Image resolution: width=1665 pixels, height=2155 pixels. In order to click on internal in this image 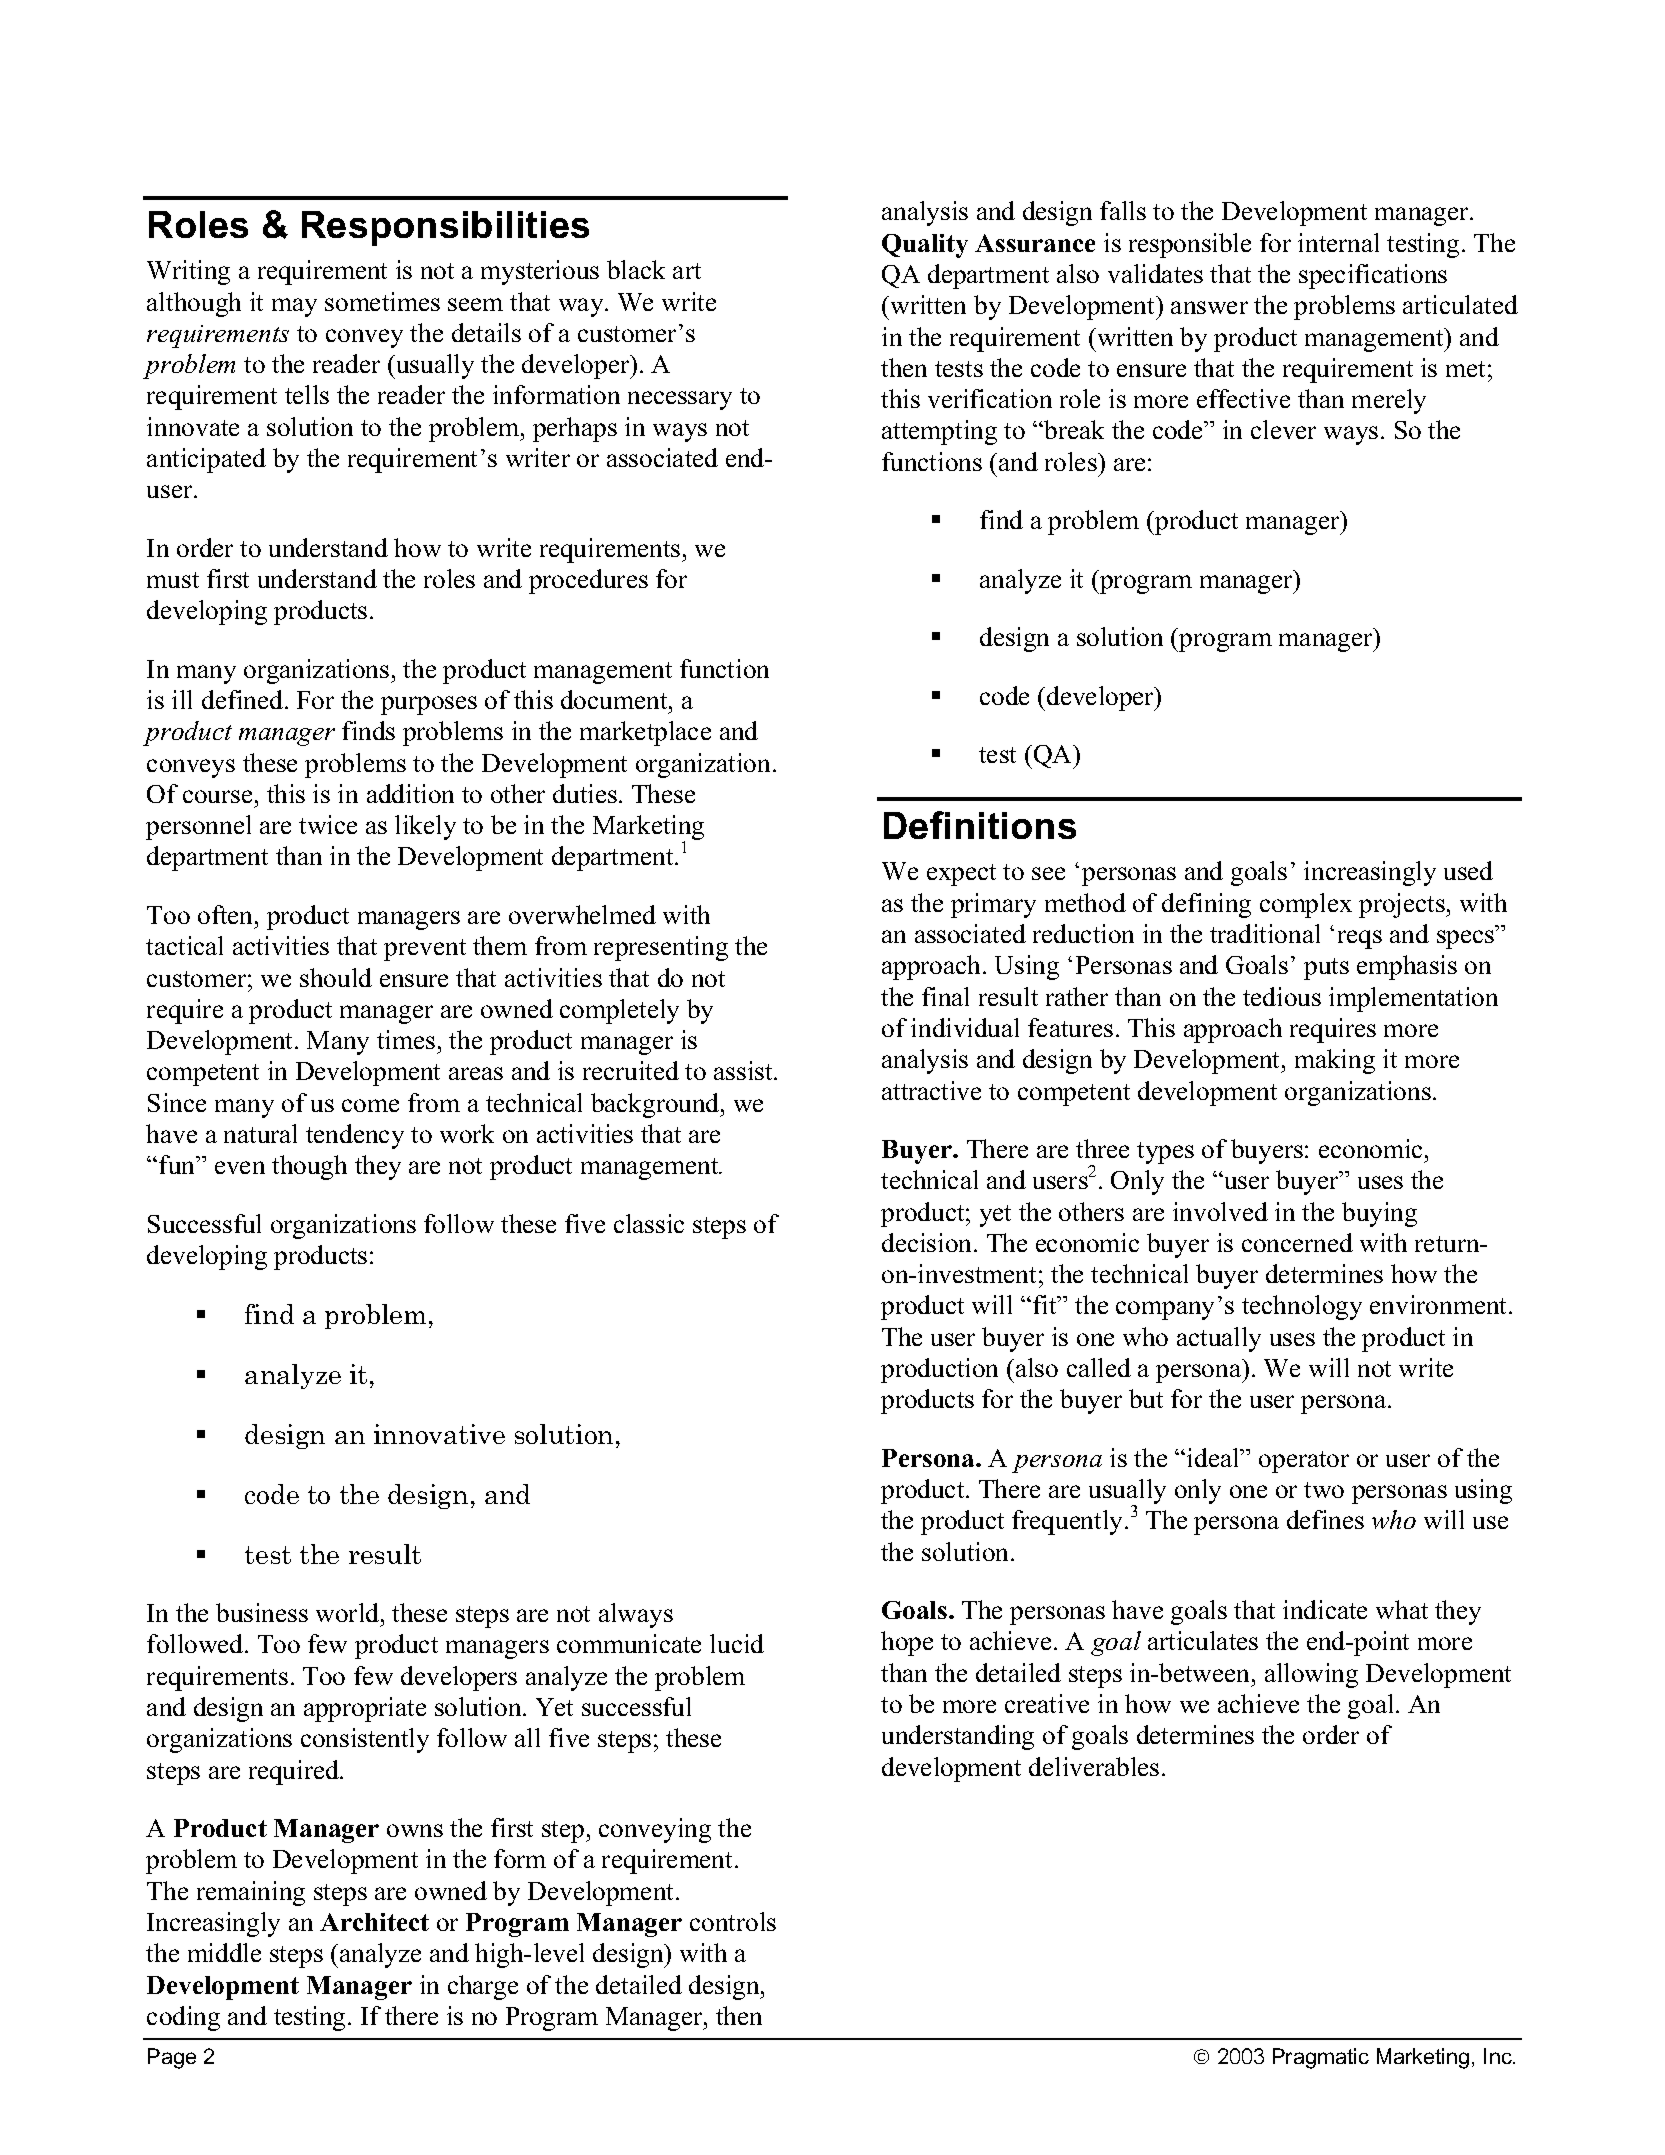, I will do `click(1338, 242)`.
